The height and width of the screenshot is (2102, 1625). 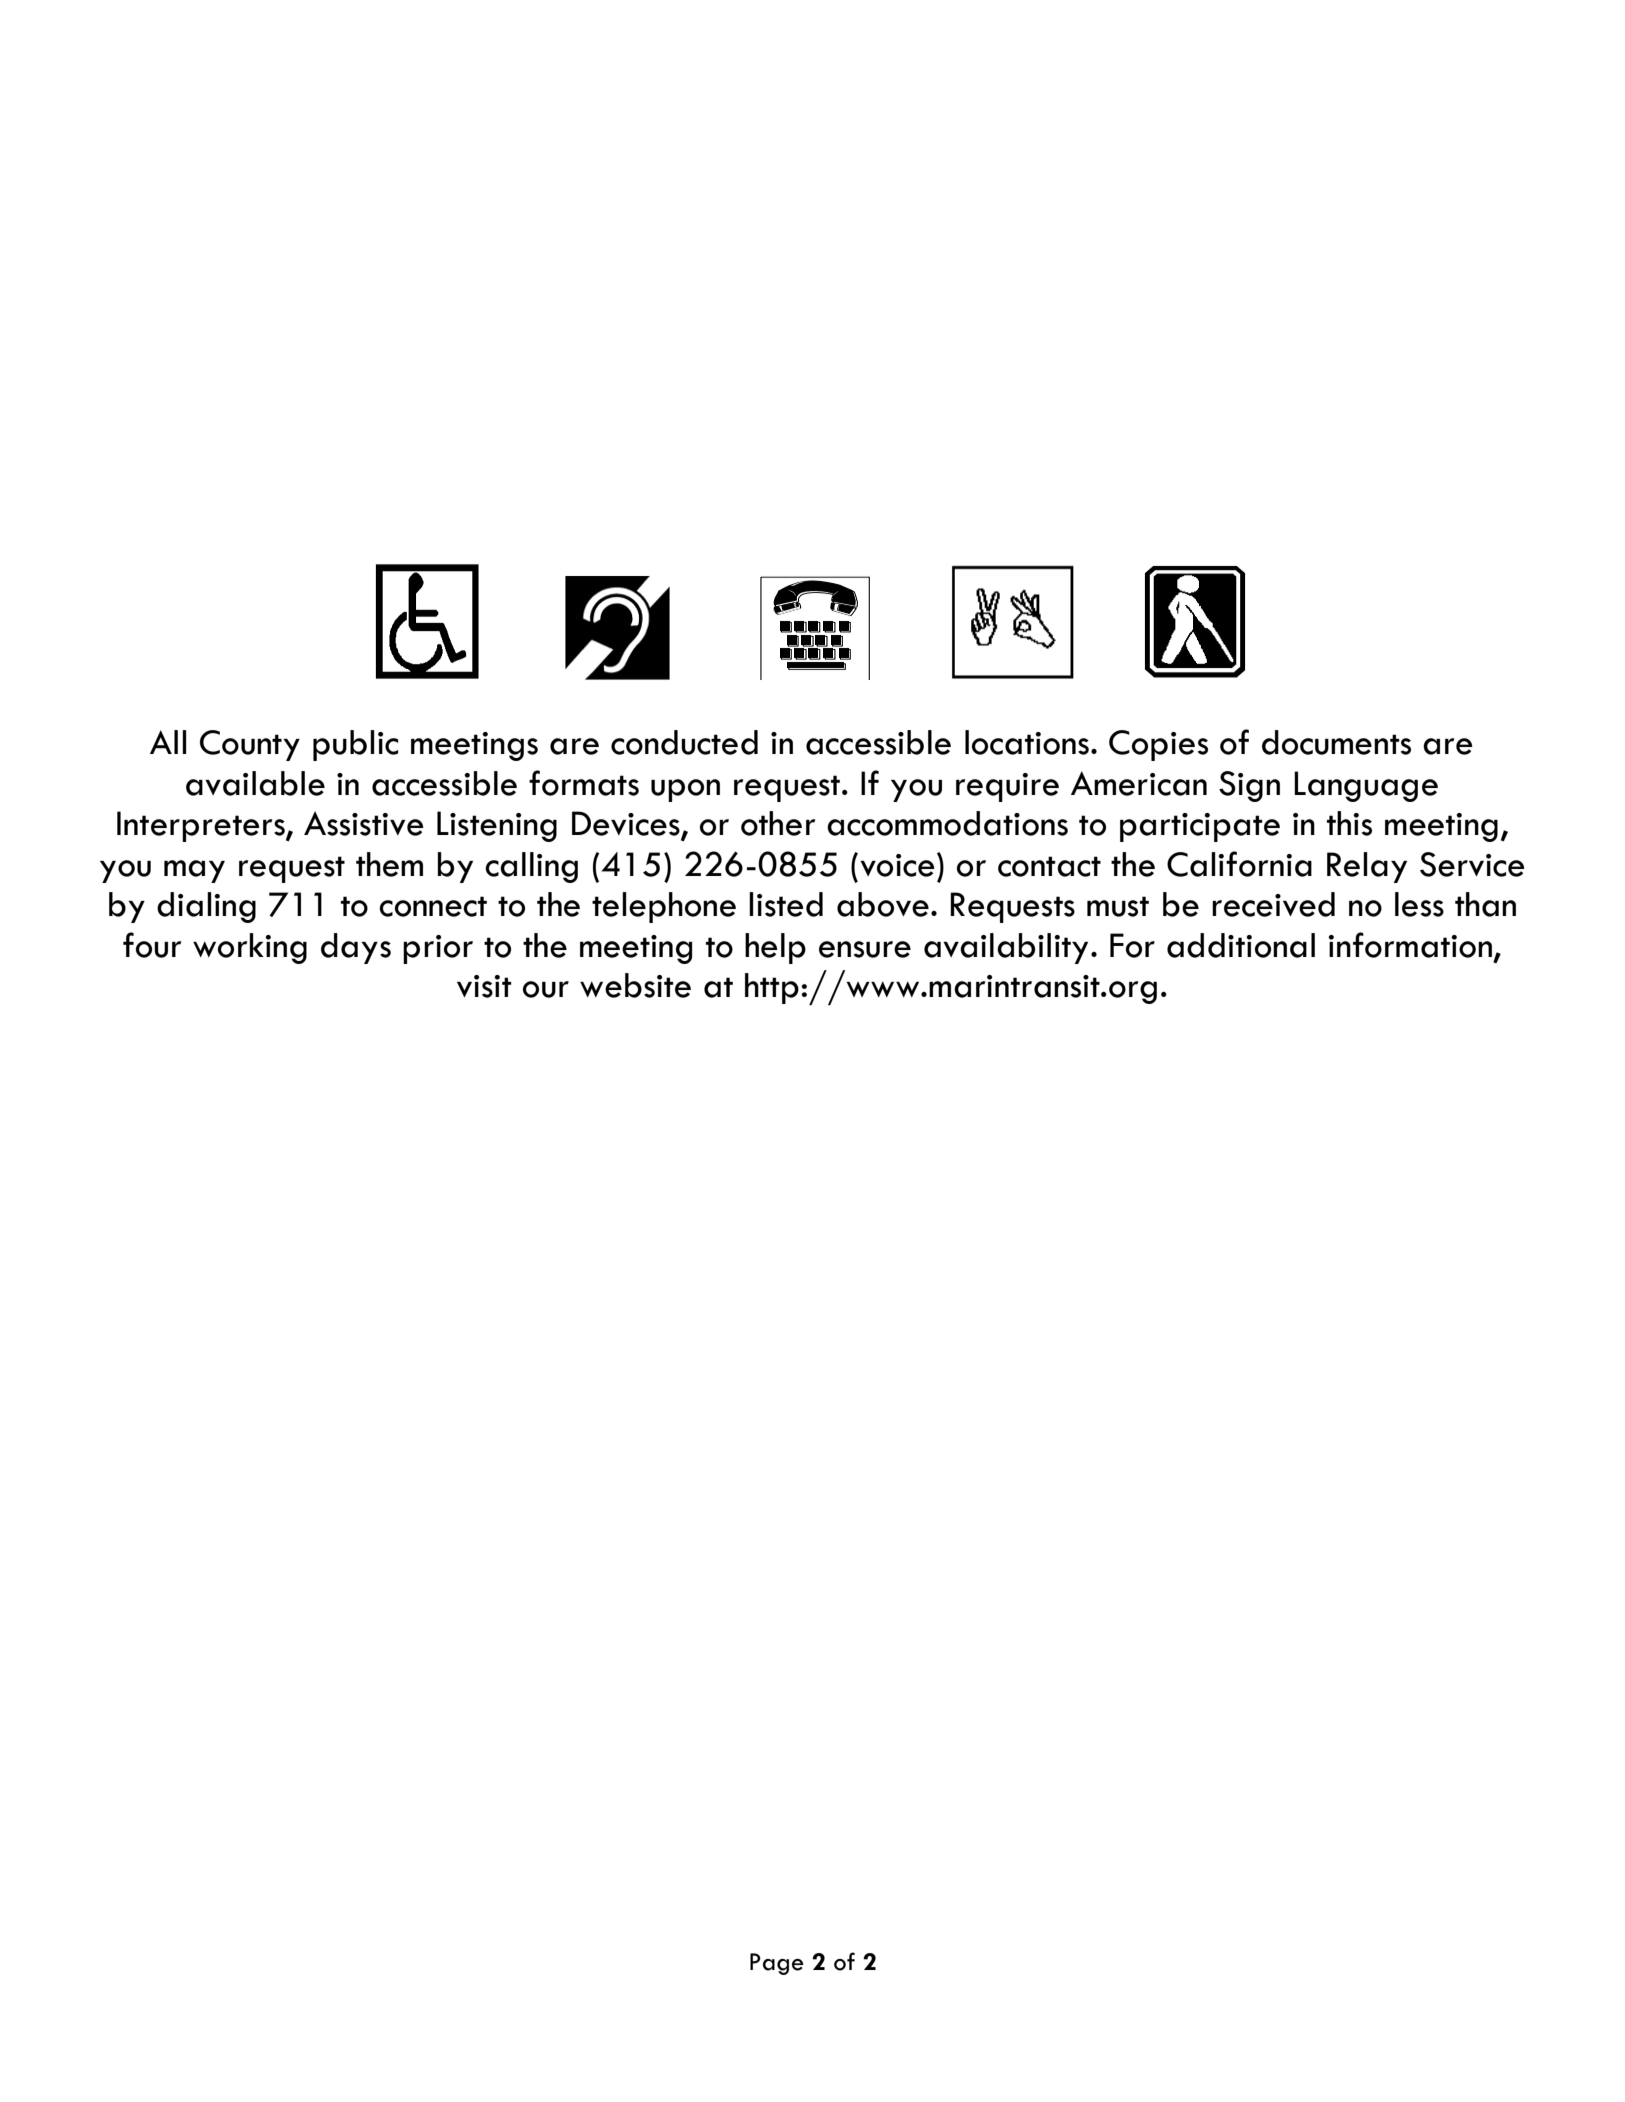 What do you see at coordinates (778, 823) in the screenshot?
I see `other` at bounding box center [778, 823].
